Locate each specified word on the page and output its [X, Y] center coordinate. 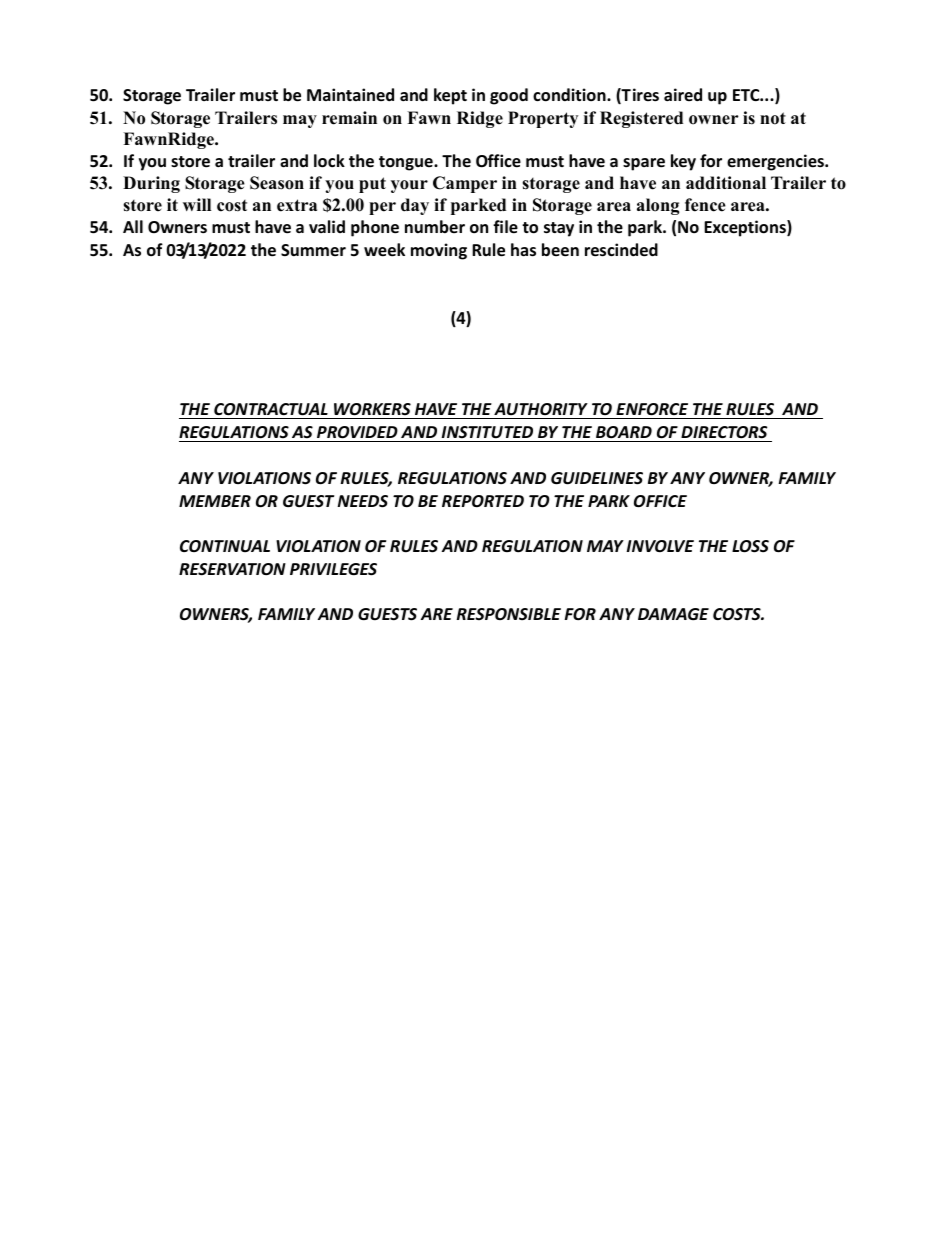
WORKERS [372, 411]
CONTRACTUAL [271, 411]
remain [349, 118]
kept [450, 96]
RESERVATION [232, 569]
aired [683, 94]
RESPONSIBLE [509, 614]
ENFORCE [652, 411]
